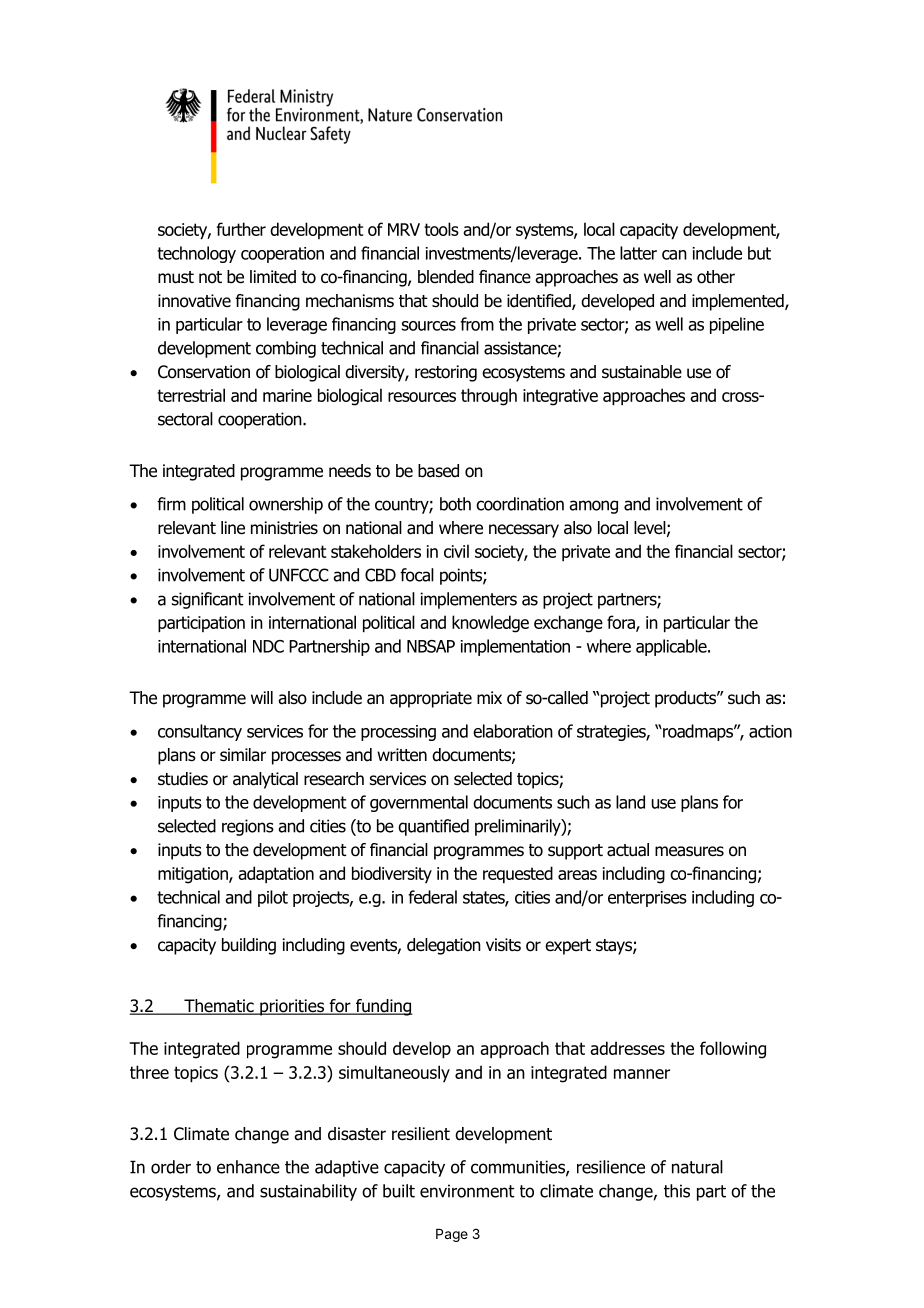 The image size is (924, 1308). I want to click on appropriate, so click(431, 699).
